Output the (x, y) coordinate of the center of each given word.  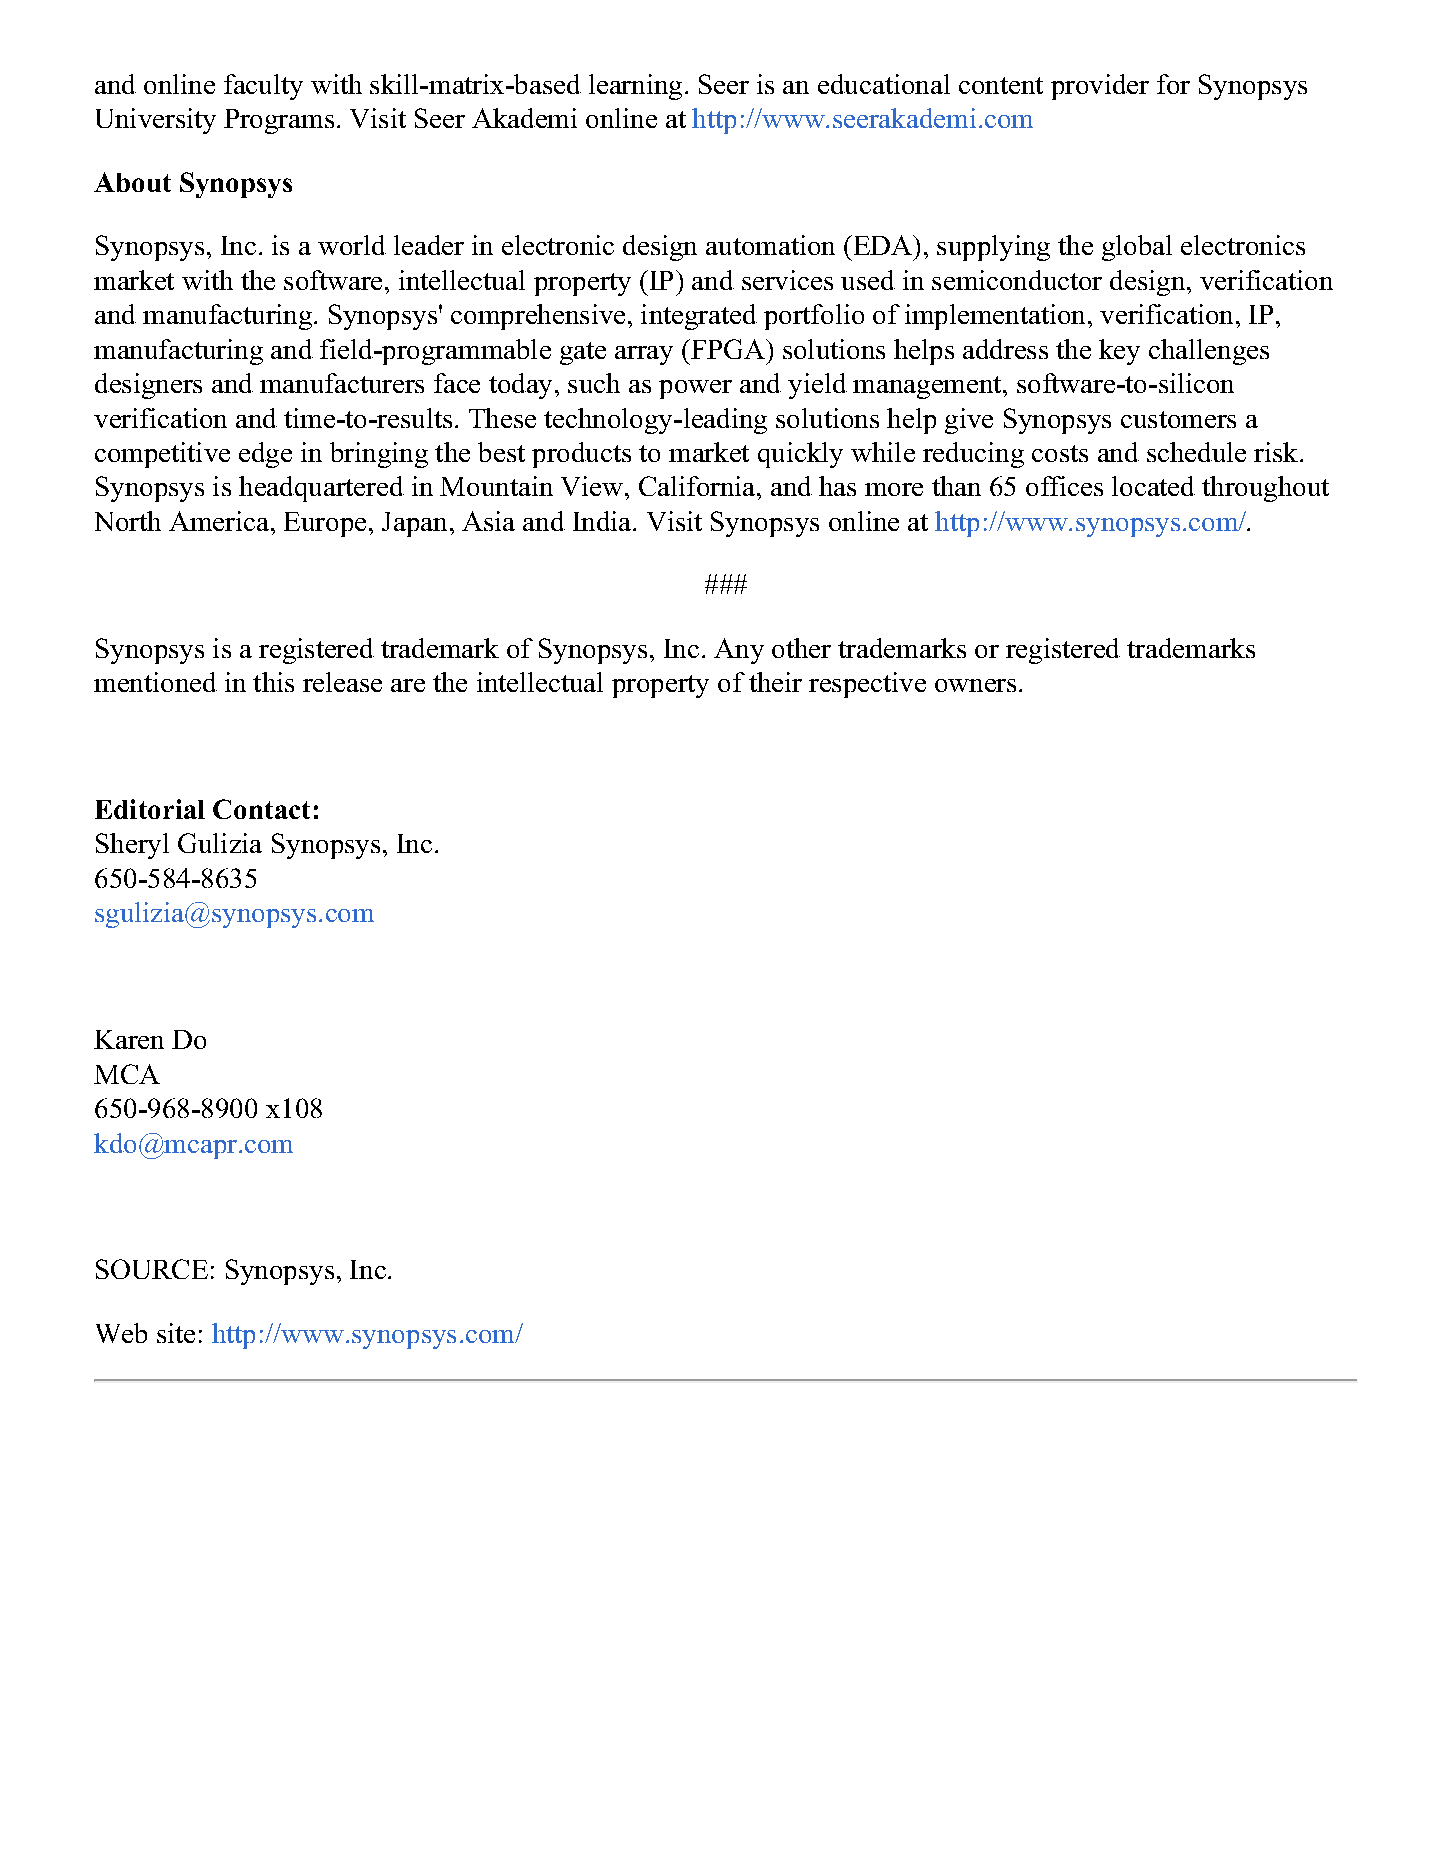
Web (121, 1333)
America (219, 521)
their (775, 682)
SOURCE (152, 1269)
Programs (279, 121)
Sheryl (132, 846)
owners (975, 685)
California (698, 486)
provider (1100, 87)
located (1153, 486)
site (176, 1333)
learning (635, 87)
